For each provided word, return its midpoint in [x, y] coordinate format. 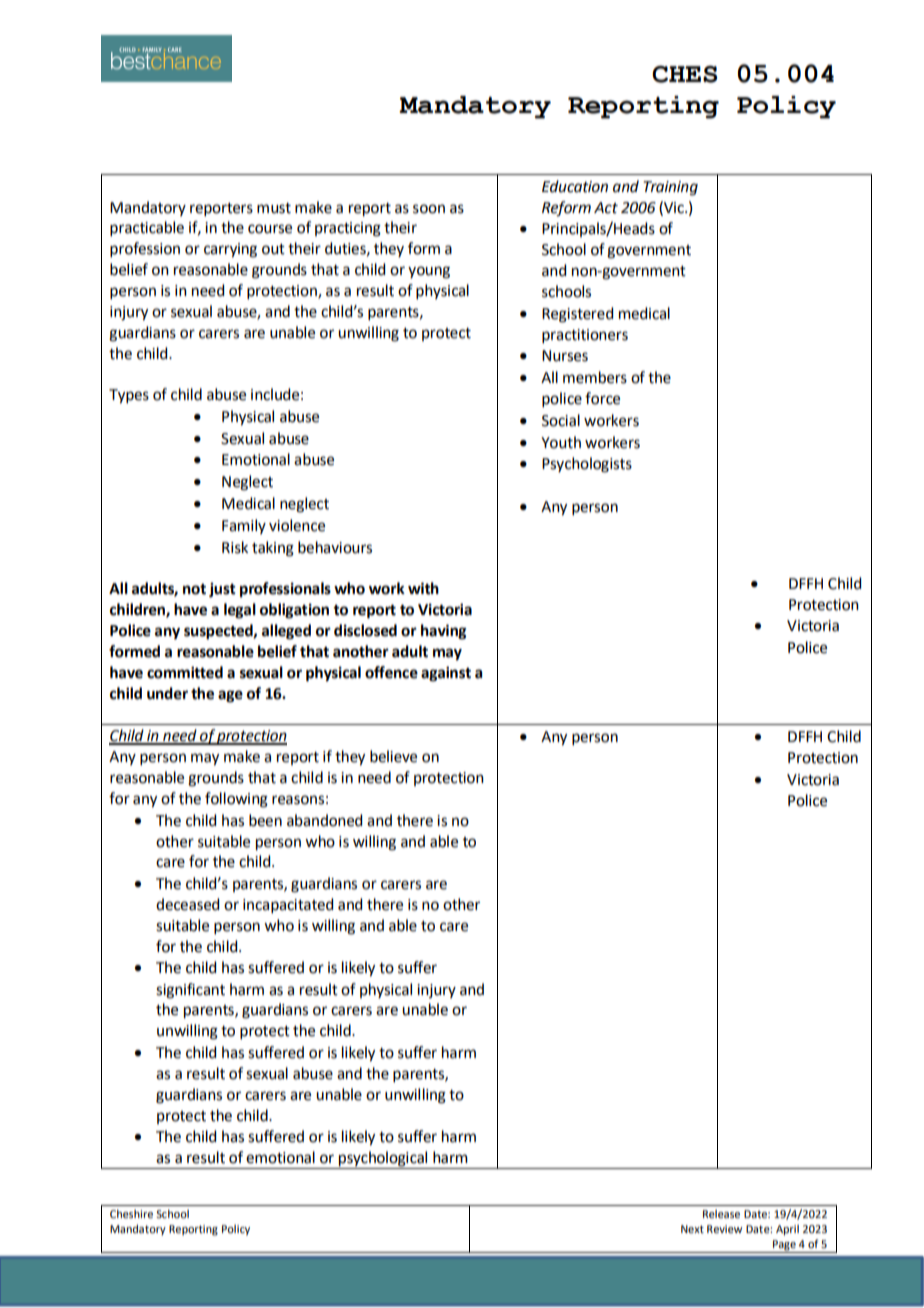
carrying [230, 250]
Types [129, 396]
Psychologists [587, 465]
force [602, 398]
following [236, 800]
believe [393, 756]
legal [240, 611]
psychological [383, 1160]
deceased [187, 904]
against [446, 674]
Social [561, 420]
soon [429, 209]
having [444, 632]
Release [721, 1214]
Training [671, 188]
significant [190, 991]
